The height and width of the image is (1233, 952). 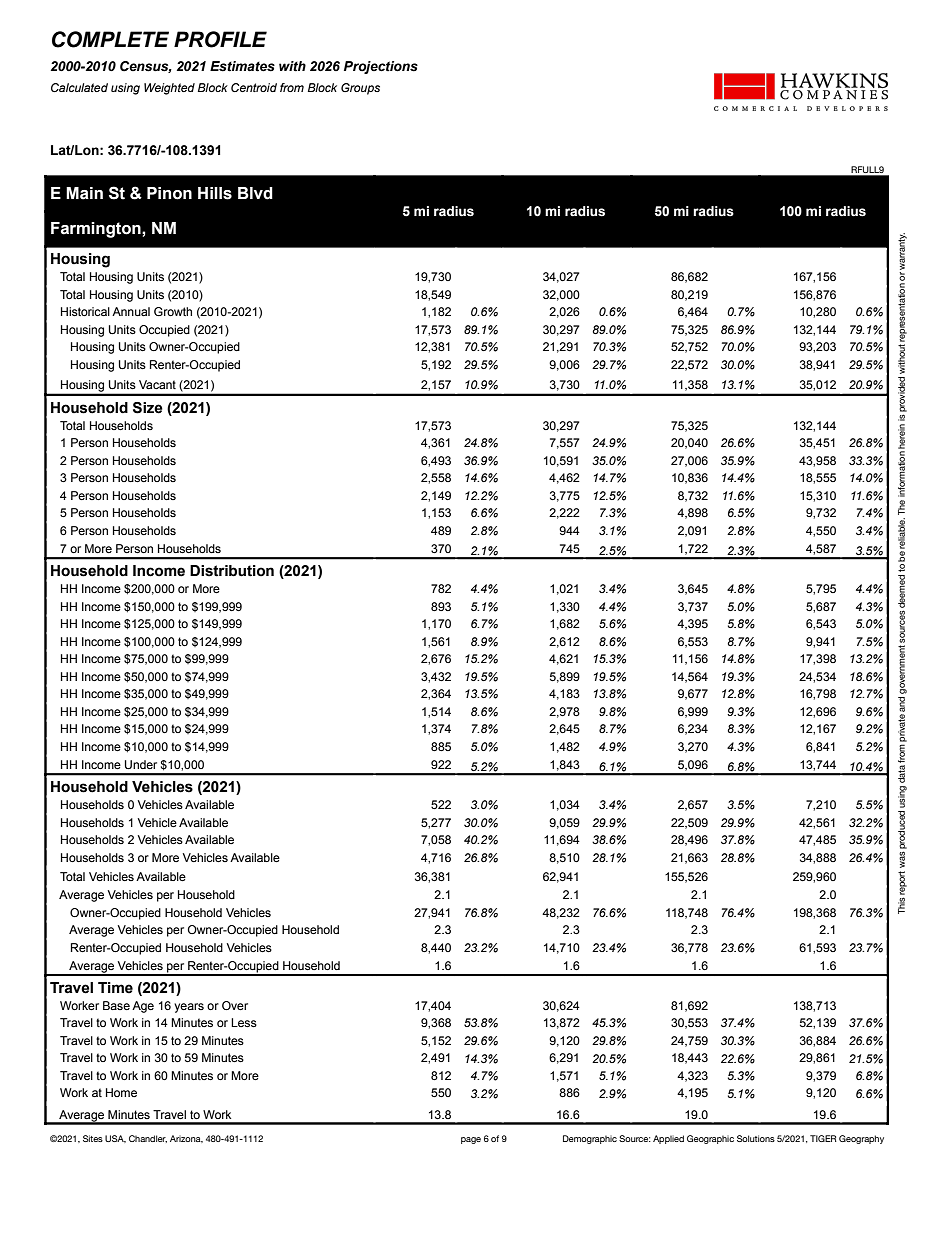 What do you see at coordinates (471, 1140) in the image?
I see `page` at bounding box center [471, 1140].
